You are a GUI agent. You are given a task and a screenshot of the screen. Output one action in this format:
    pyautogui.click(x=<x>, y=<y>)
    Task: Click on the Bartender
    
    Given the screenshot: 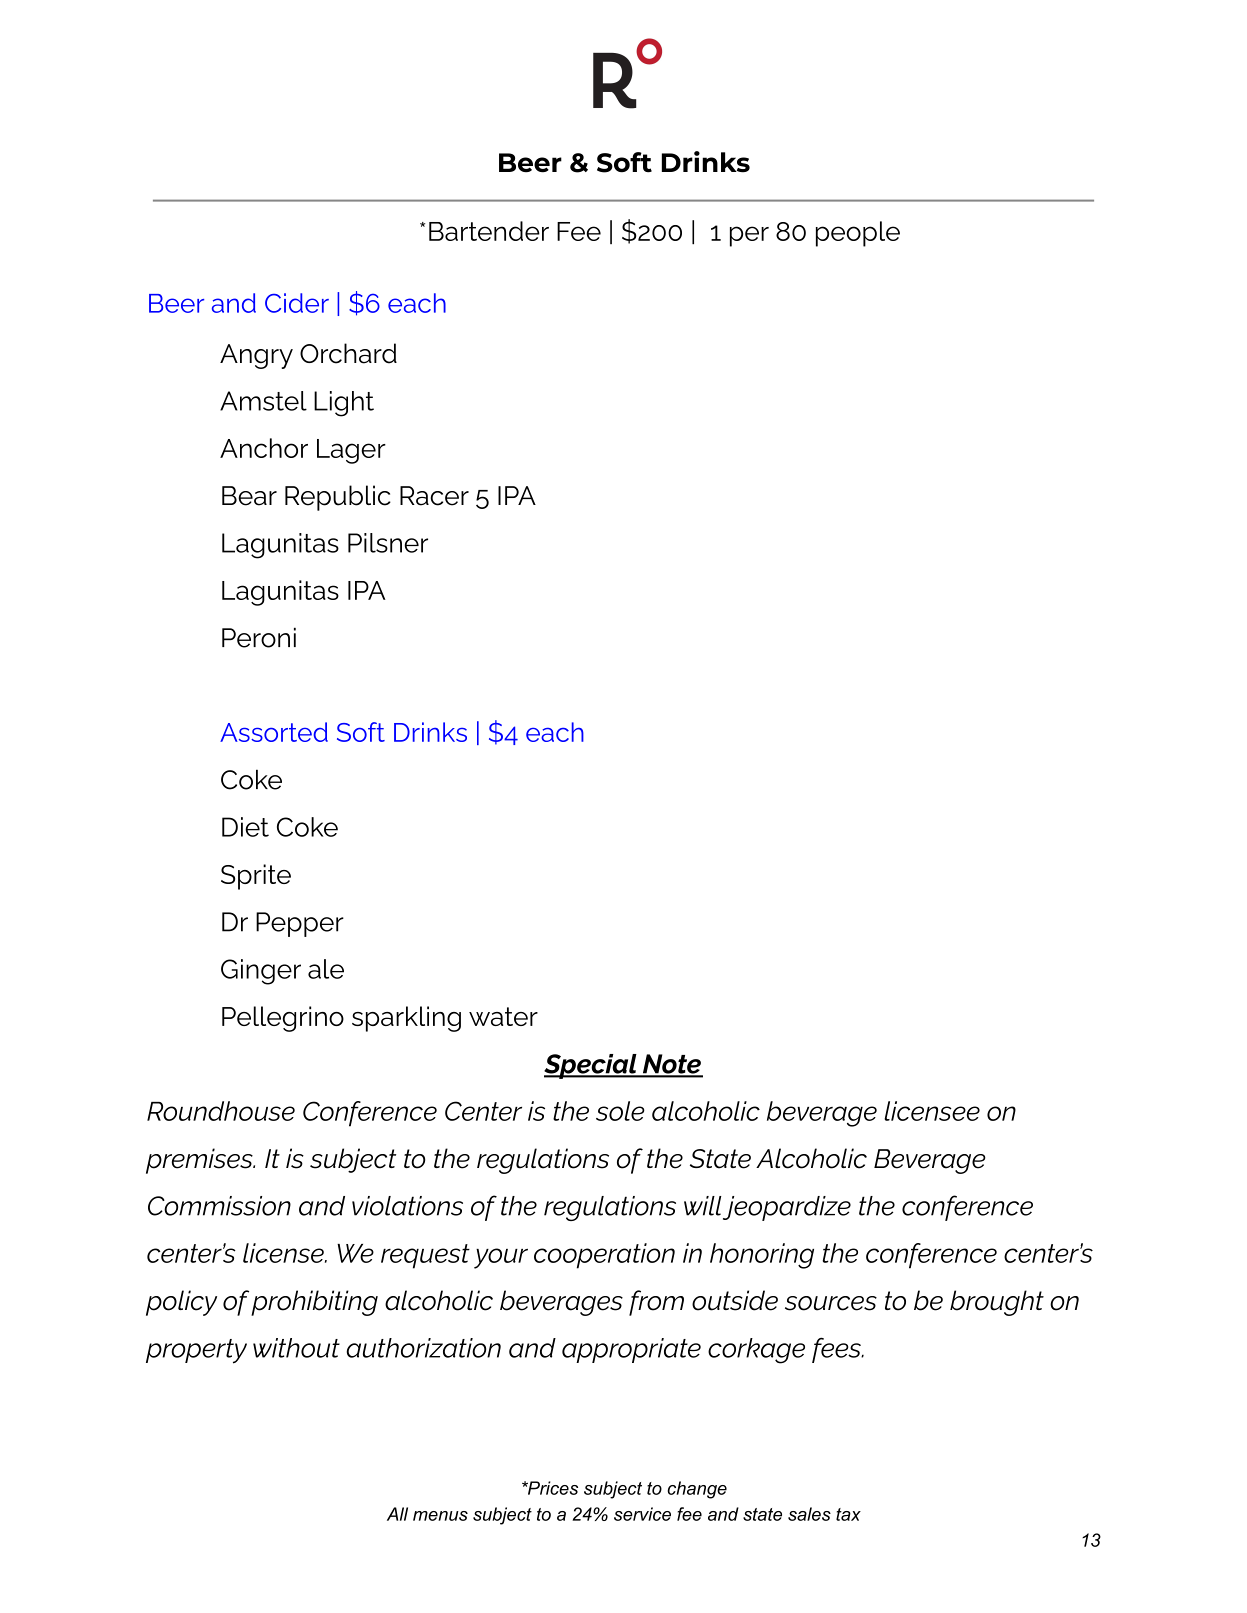 What is the action you would take?
    pyautogui.click(x=489, y=231)
